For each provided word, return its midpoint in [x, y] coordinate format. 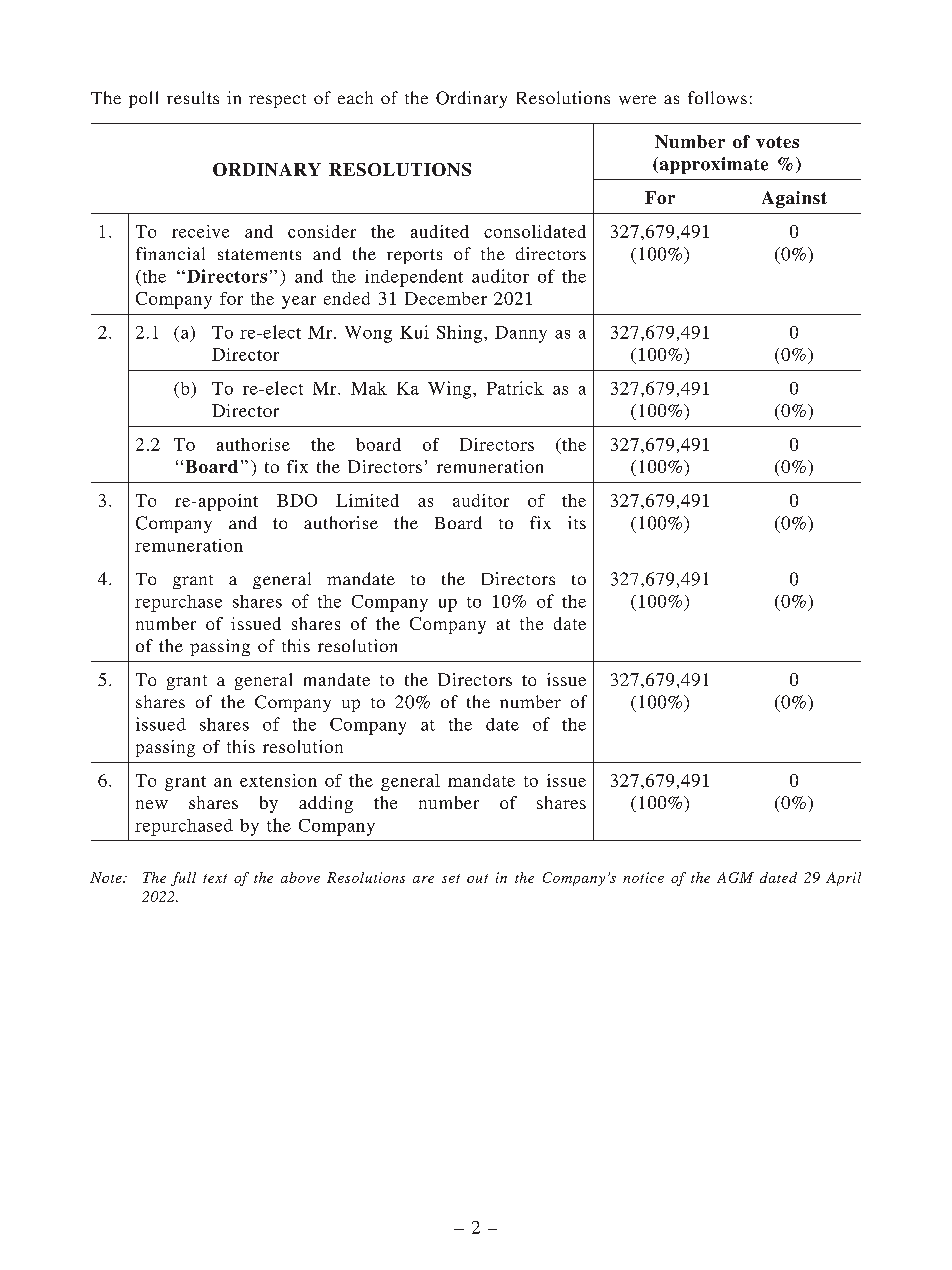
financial [170, 253]
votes [777, 142]
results [193, 97]
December [446, 298]
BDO [297, 500]
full [183, 879]
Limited [367, 500]
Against [794, 199]
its [577, 522]
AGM [735, 877]
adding [326, 804]
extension [278, 780]
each [355, 97]
